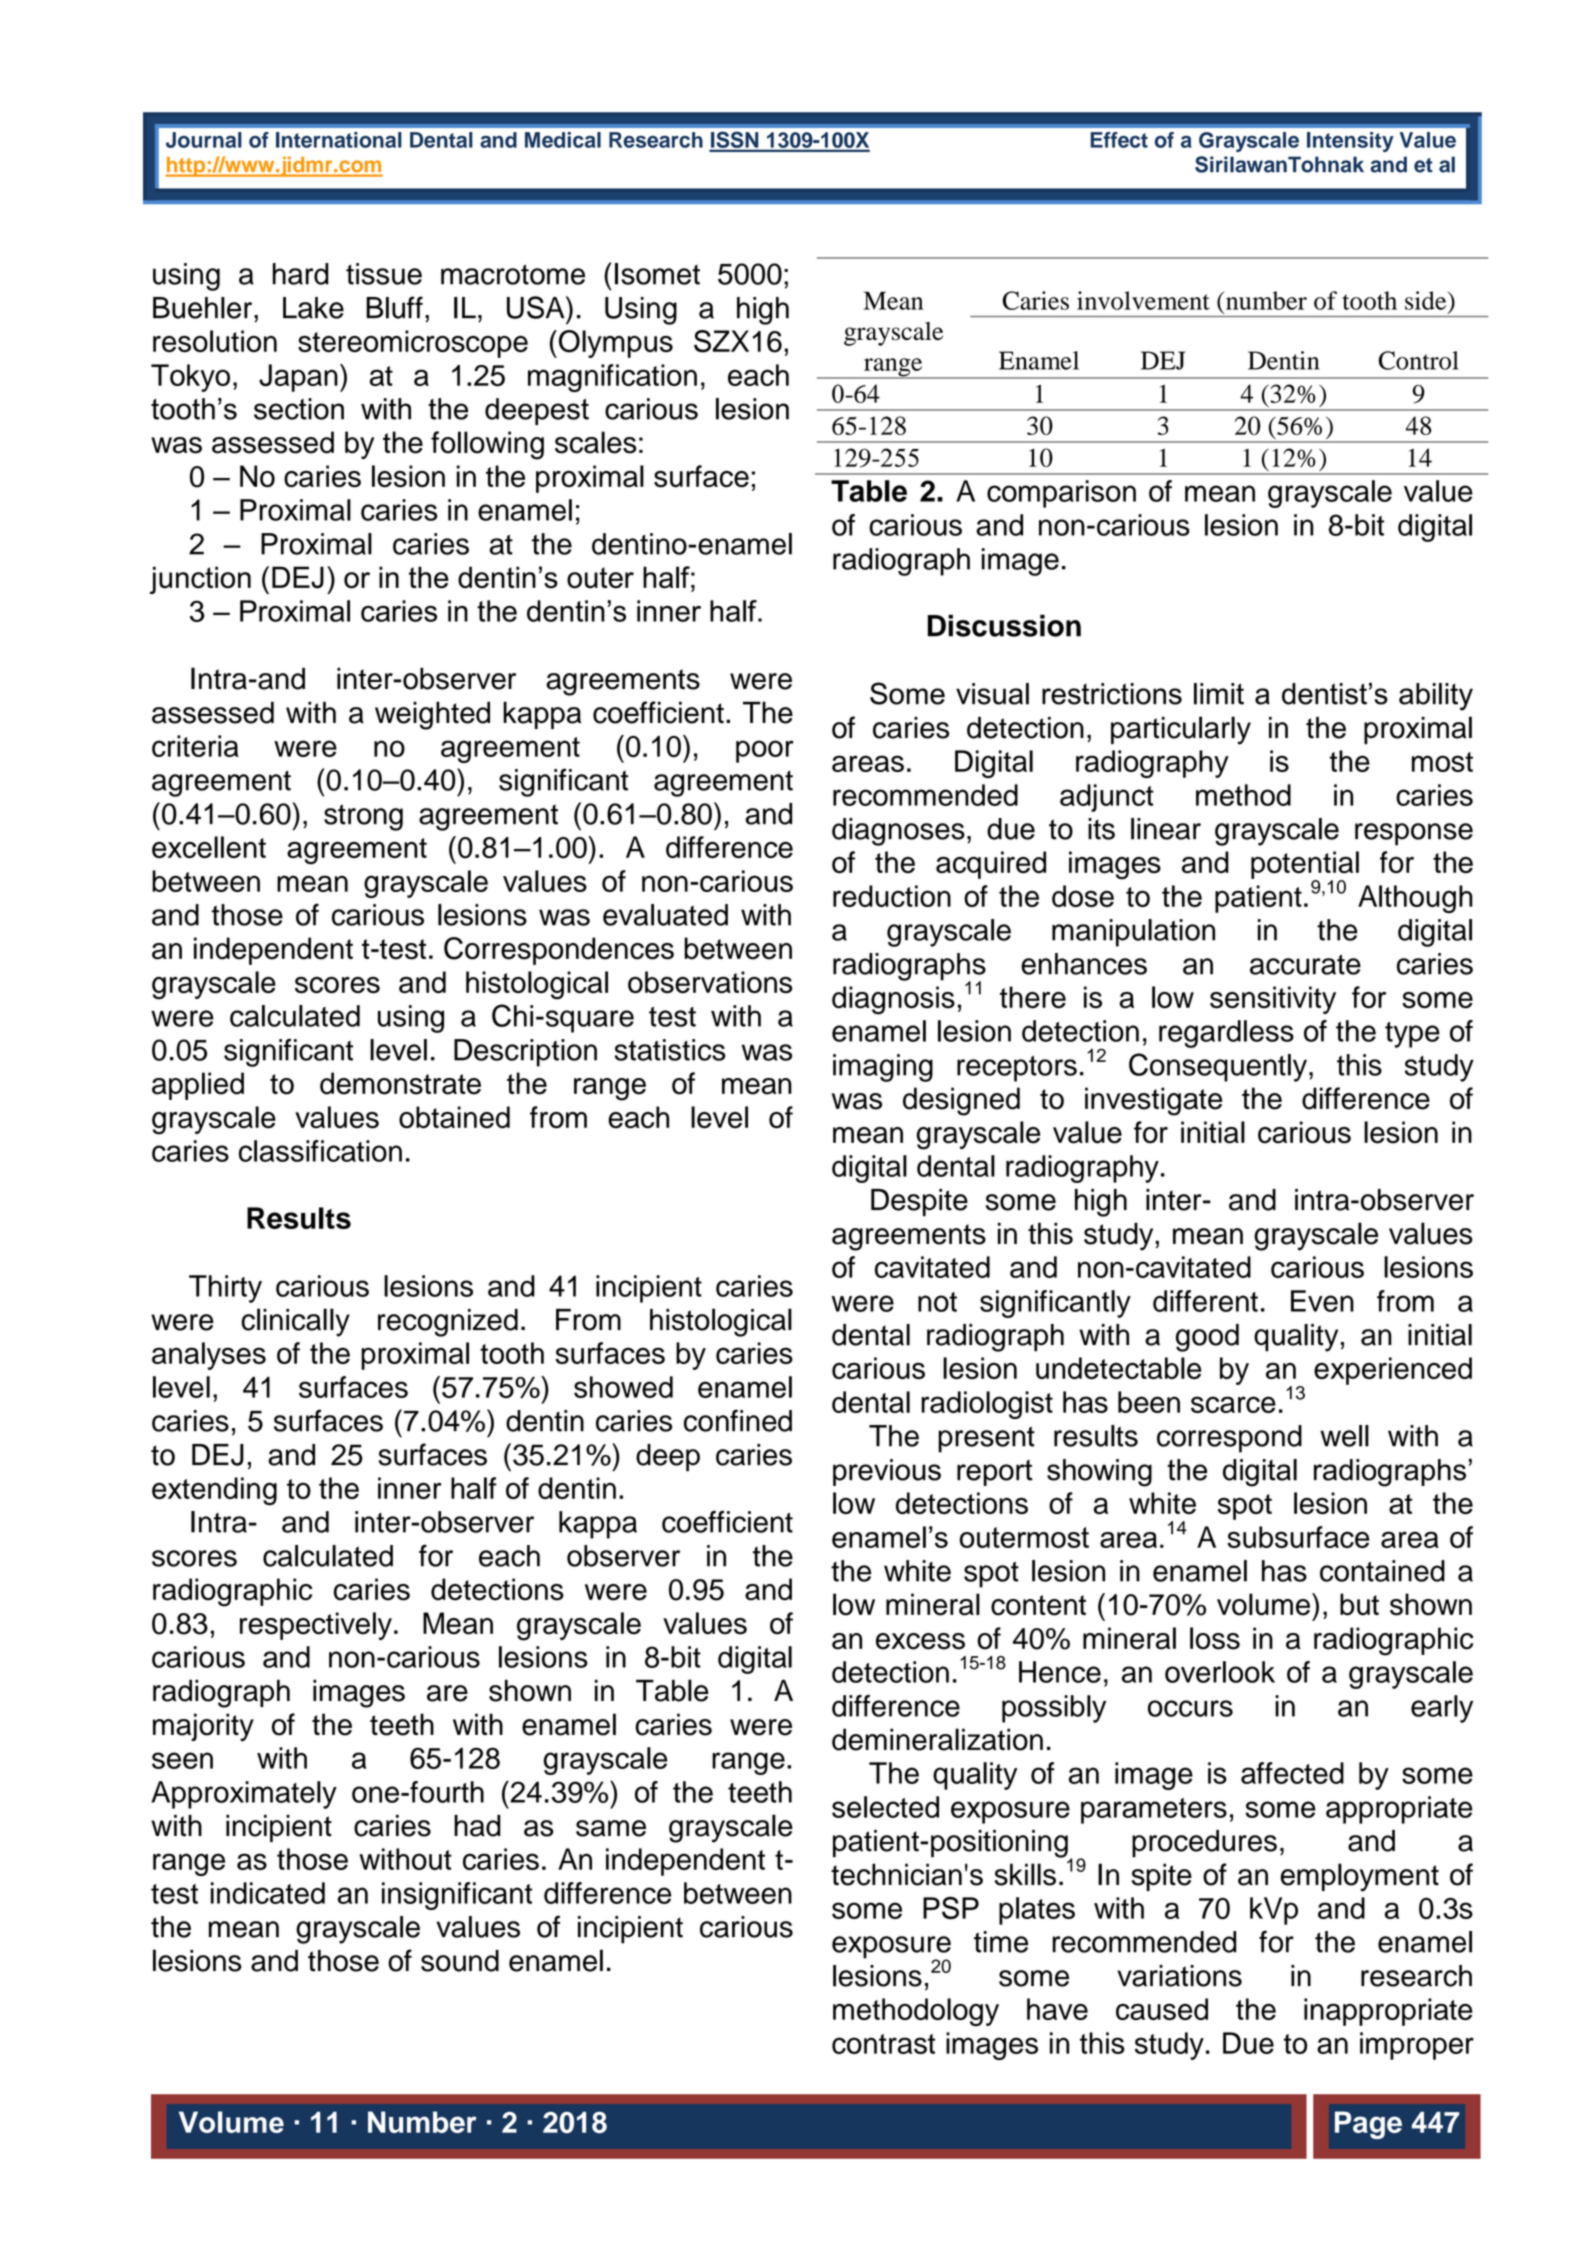 This document has height=2245, width=1587. What do you see at coordinates (563, 140) in the document?
I see `Medical` at bounding box center [563, 140].
